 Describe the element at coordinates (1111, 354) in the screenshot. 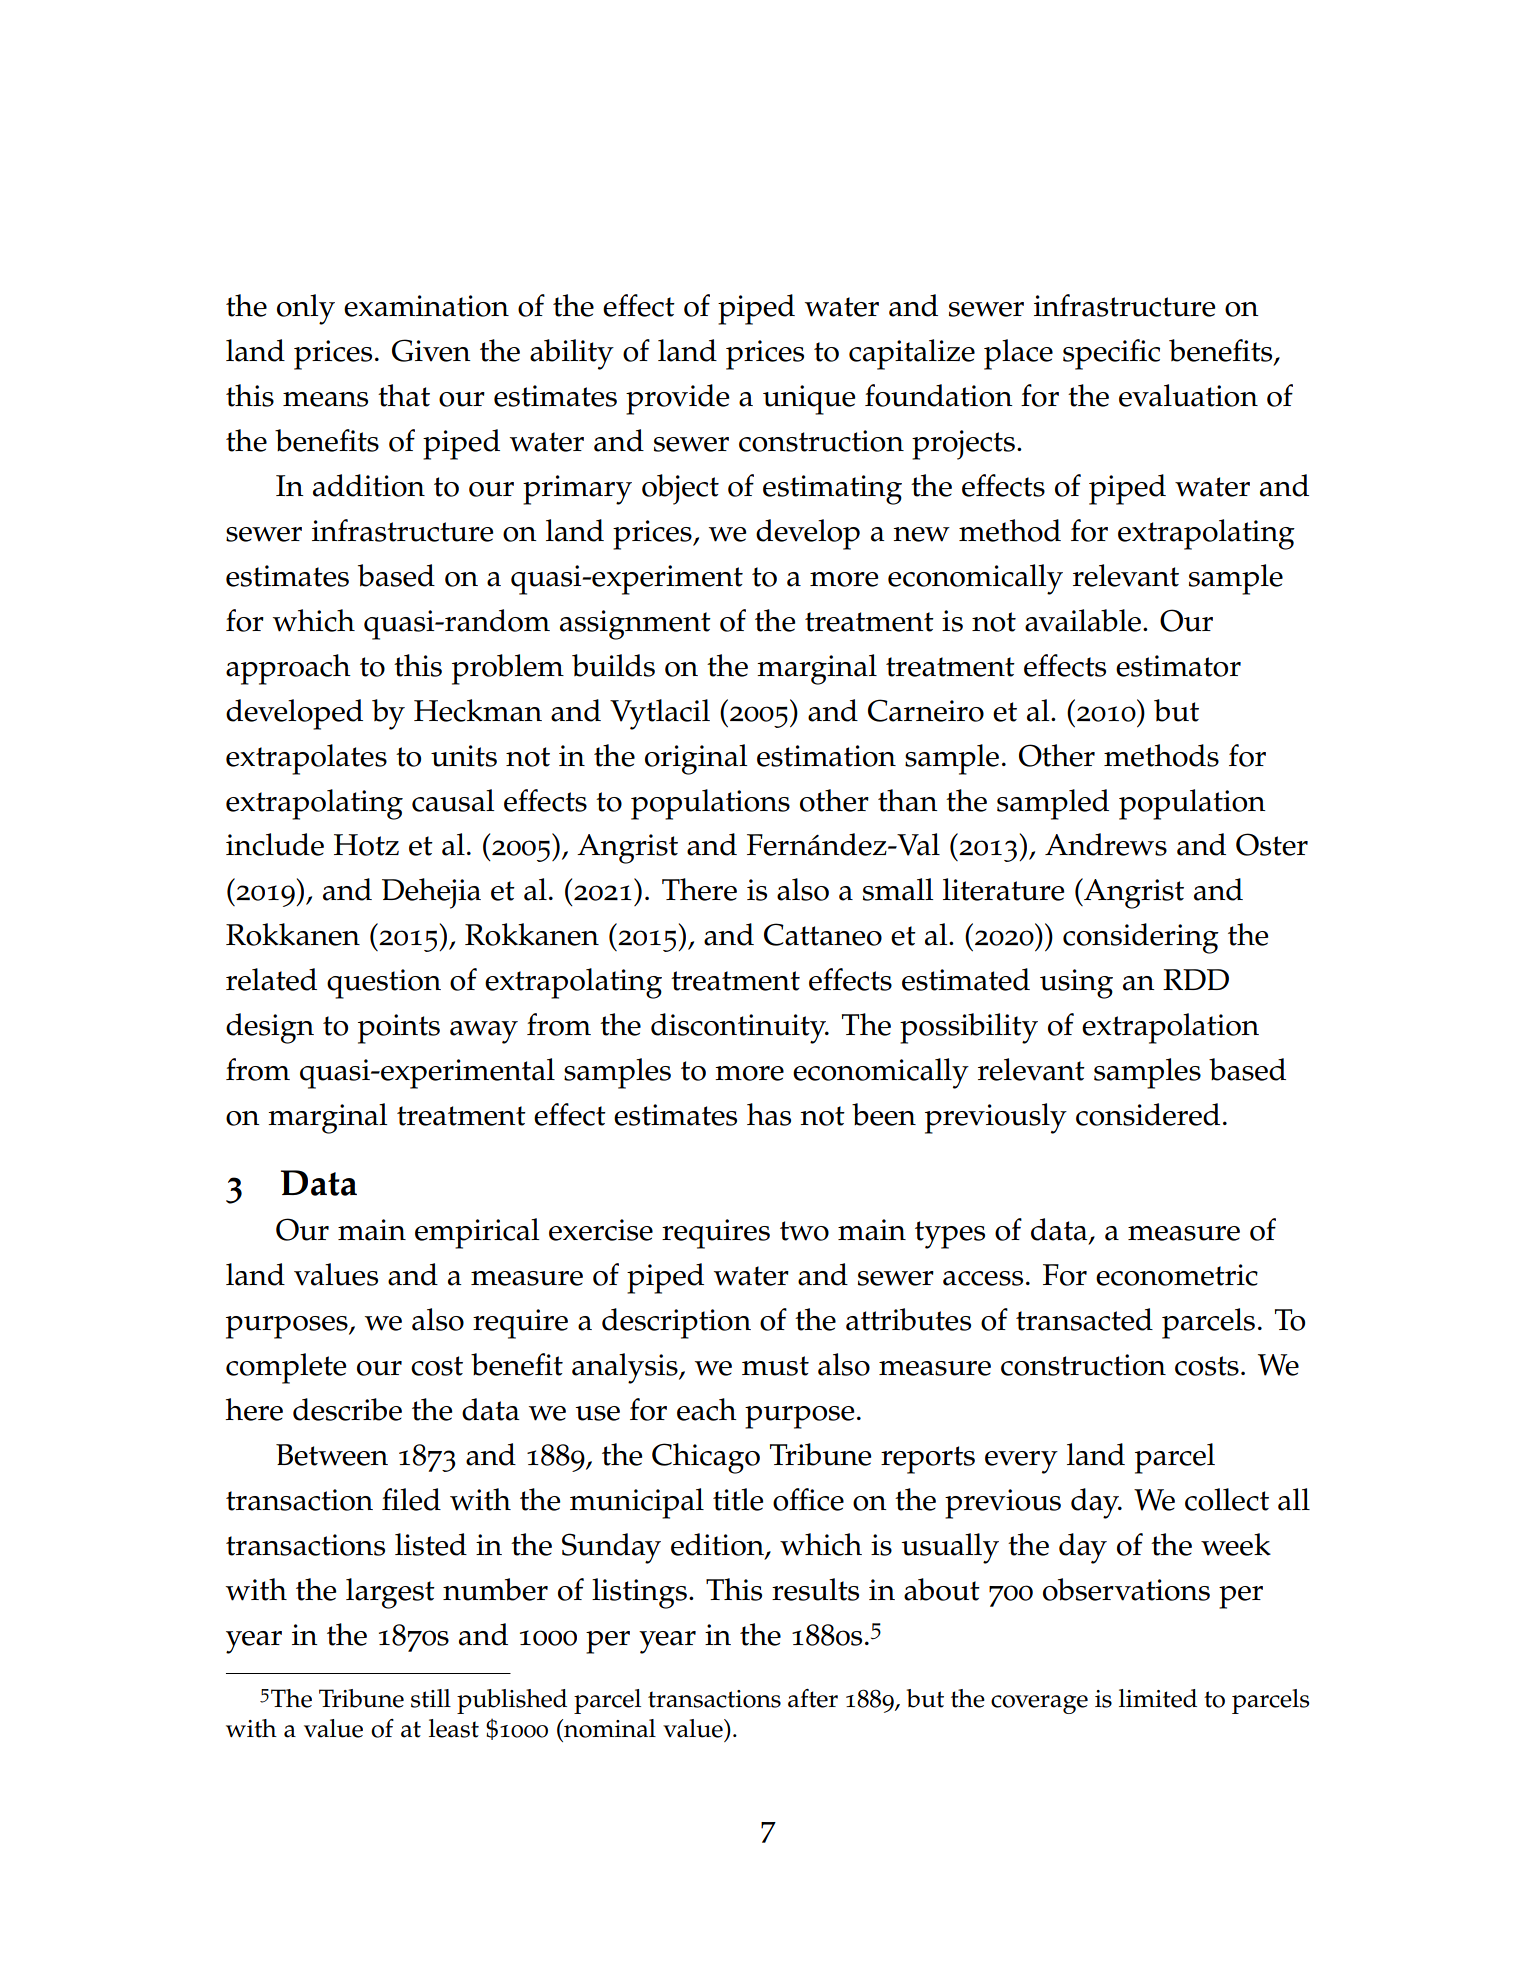

I see `specific` at that location.
